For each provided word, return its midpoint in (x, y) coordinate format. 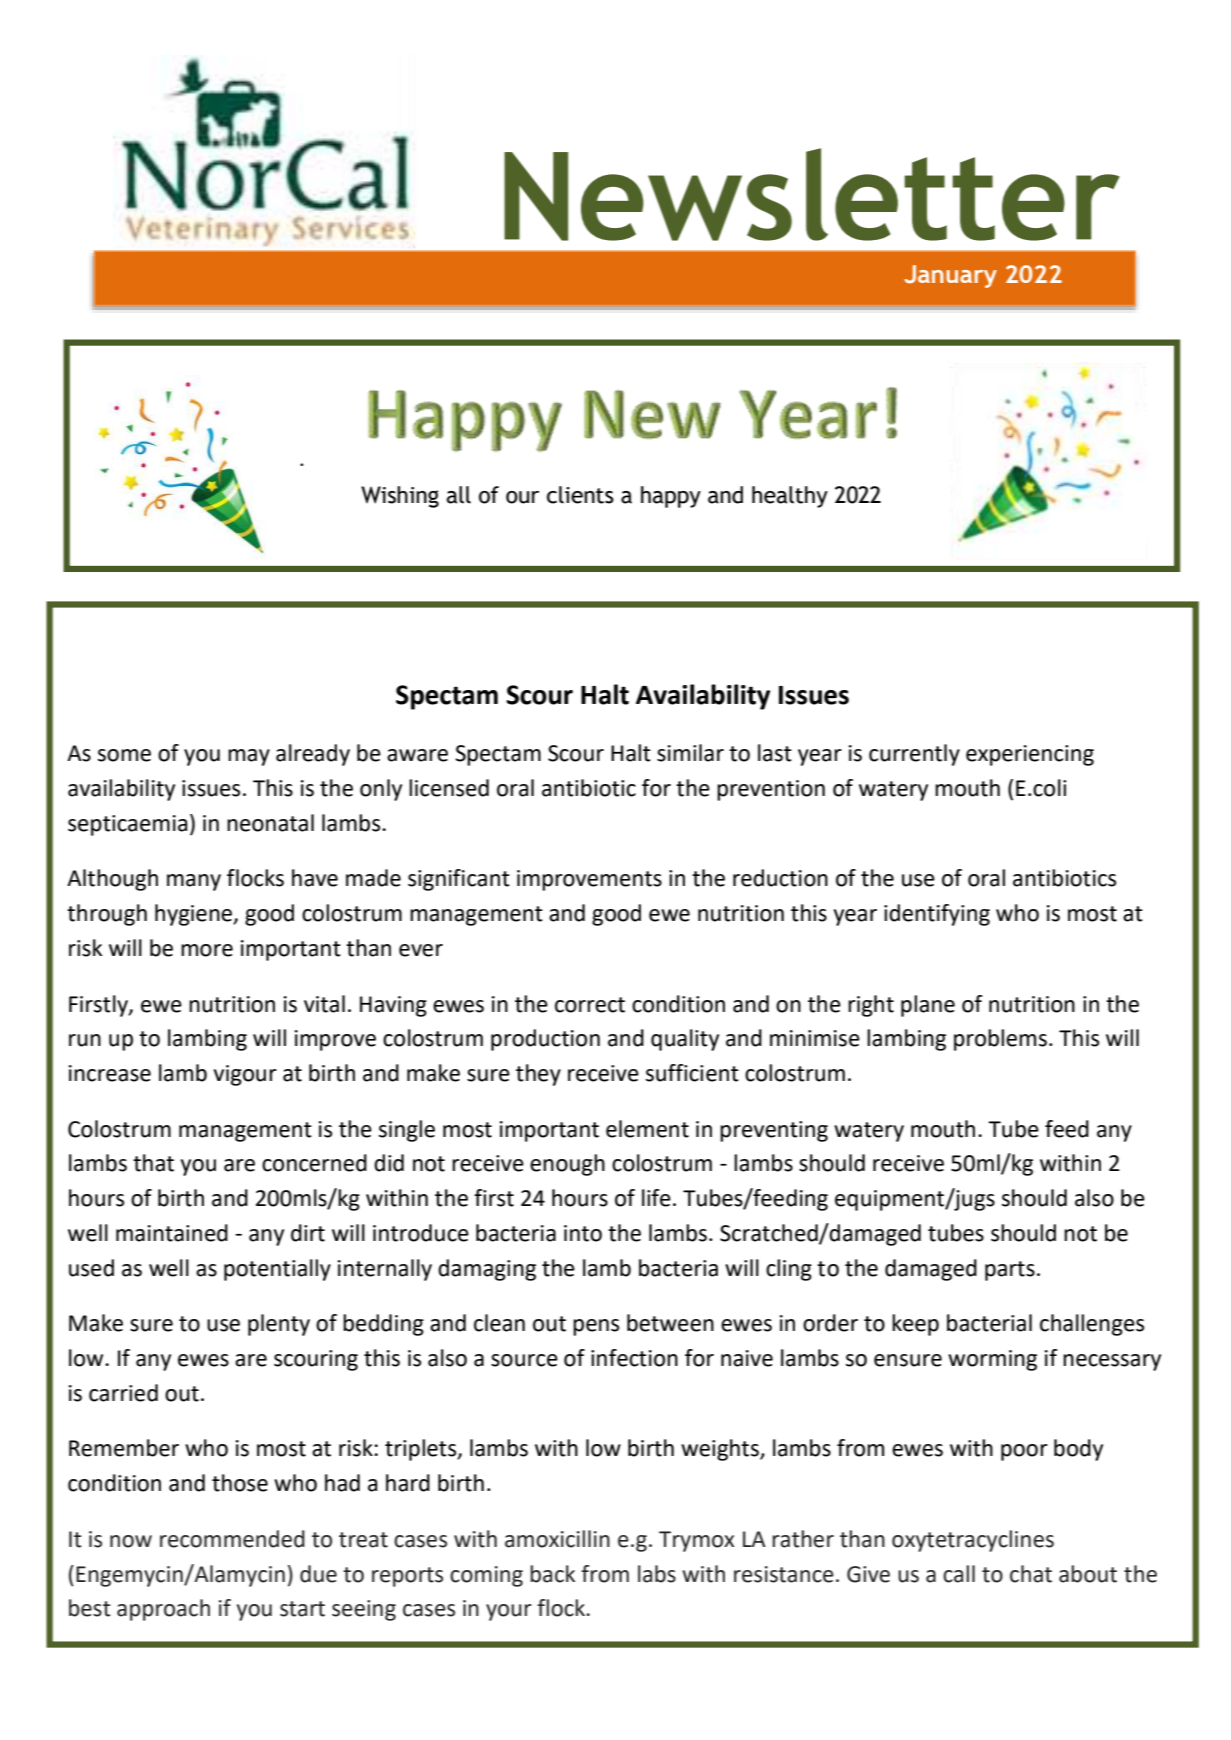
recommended (232, 1539)
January (950, 276)
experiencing (1030, 755)
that (153, 1163)
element (647, 1129)
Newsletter (811, 194)
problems (1000, 1040)
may (249, 757)
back (552, 1574)
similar (690, 753)
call (959, 1574)
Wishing (400, 497)
